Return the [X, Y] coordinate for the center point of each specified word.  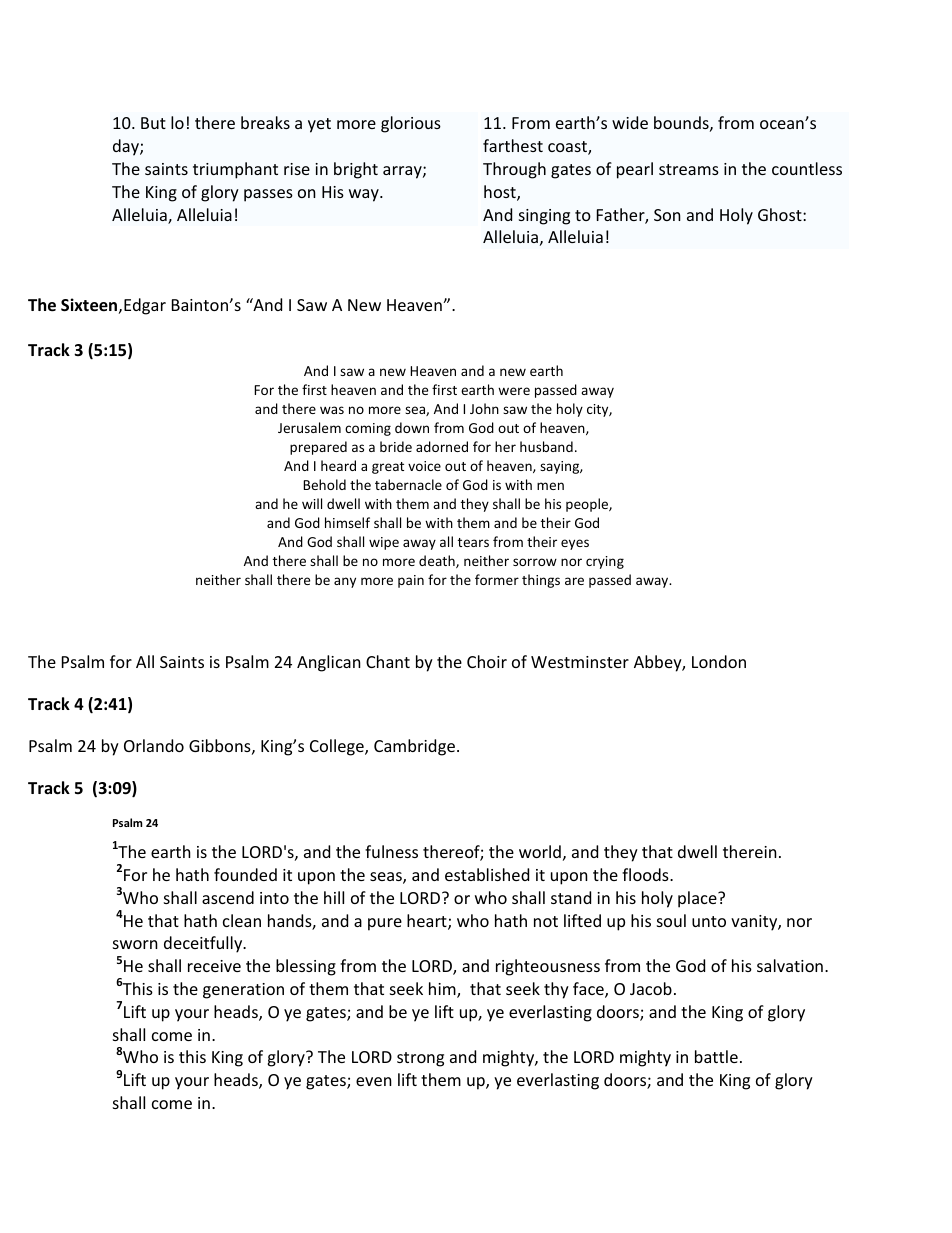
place [698, 899]
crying [605, 562]
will [312, 503]
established [487, 874]
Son [667, 215]
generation [243, 991]
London [719, 661]
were [514, 391]
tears [473, 542]
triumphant [235, 170]
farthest [513, 145]
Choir [487, 661]
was [332, 410]
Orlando [154, 745]
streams [689, 169]
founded [245, 874]
